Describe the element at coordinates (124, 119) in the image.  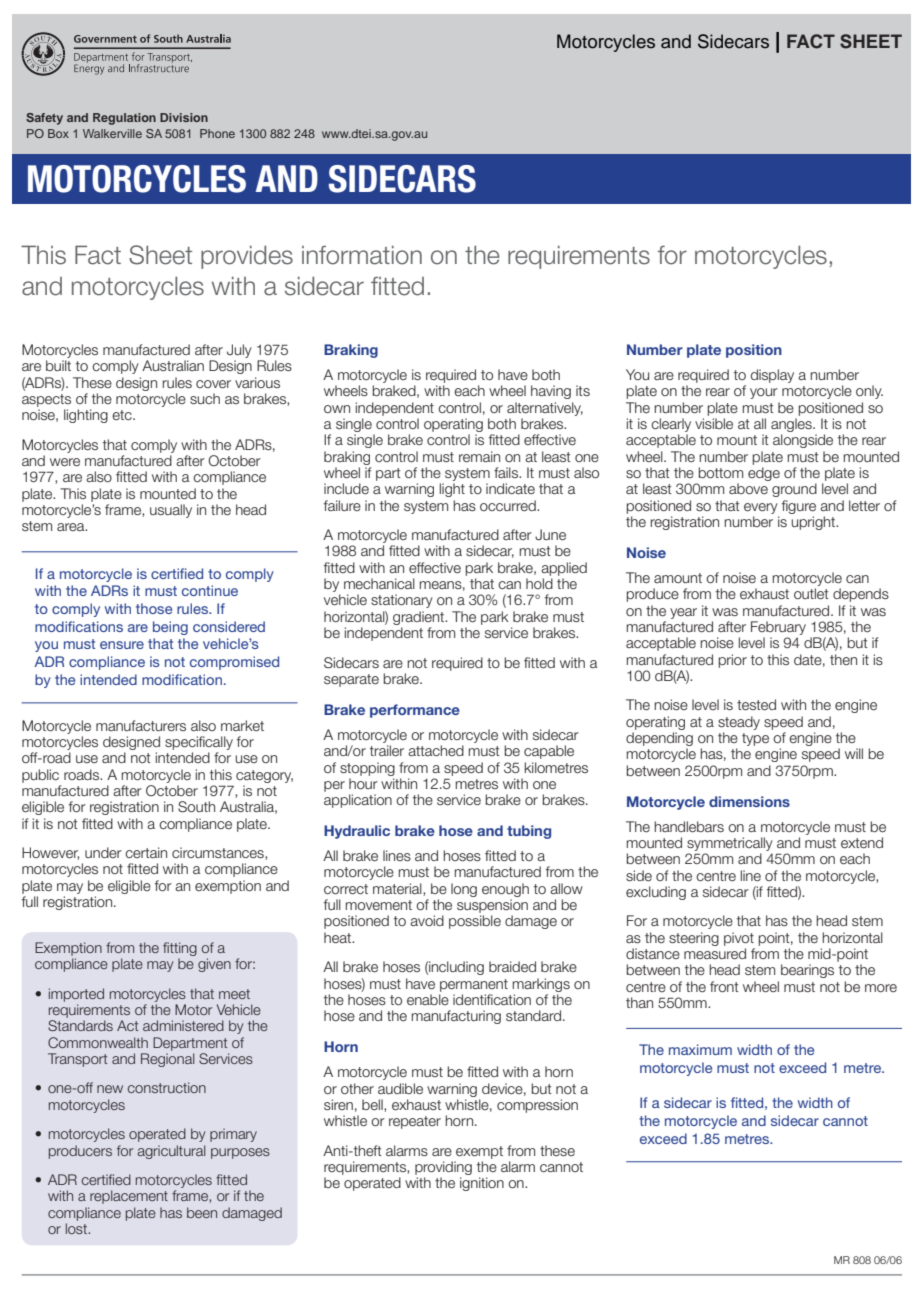
I see `Regulation` at that location.
